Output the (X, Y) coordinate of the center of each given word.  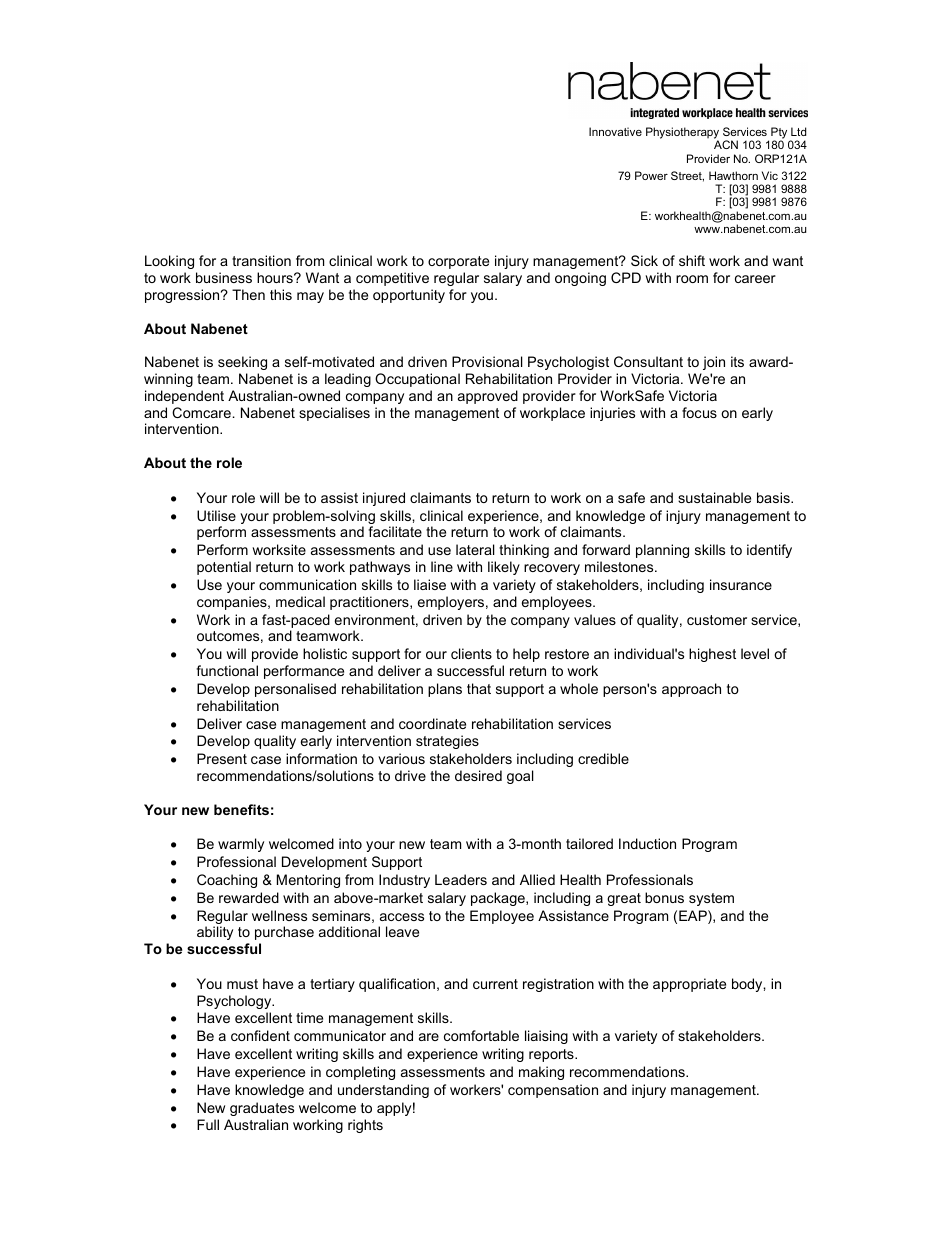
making (541, 1073)
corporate (458, 262)
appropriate (689, 985)
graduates (262, 1109)
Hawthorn (733, 175)
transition (261, 260)
